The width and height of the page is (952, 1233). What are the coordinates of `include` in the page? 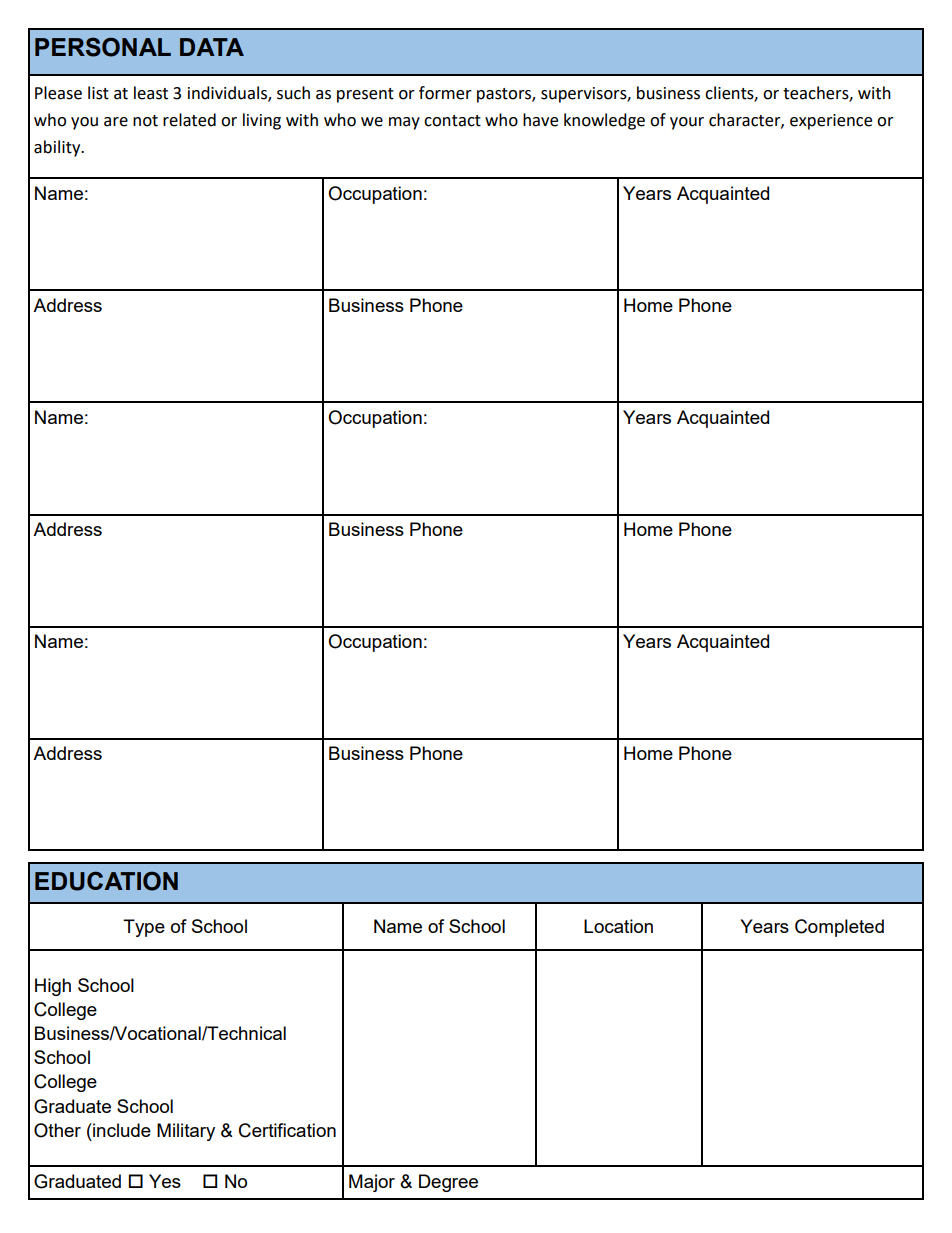 It's located at (121, 1130).
